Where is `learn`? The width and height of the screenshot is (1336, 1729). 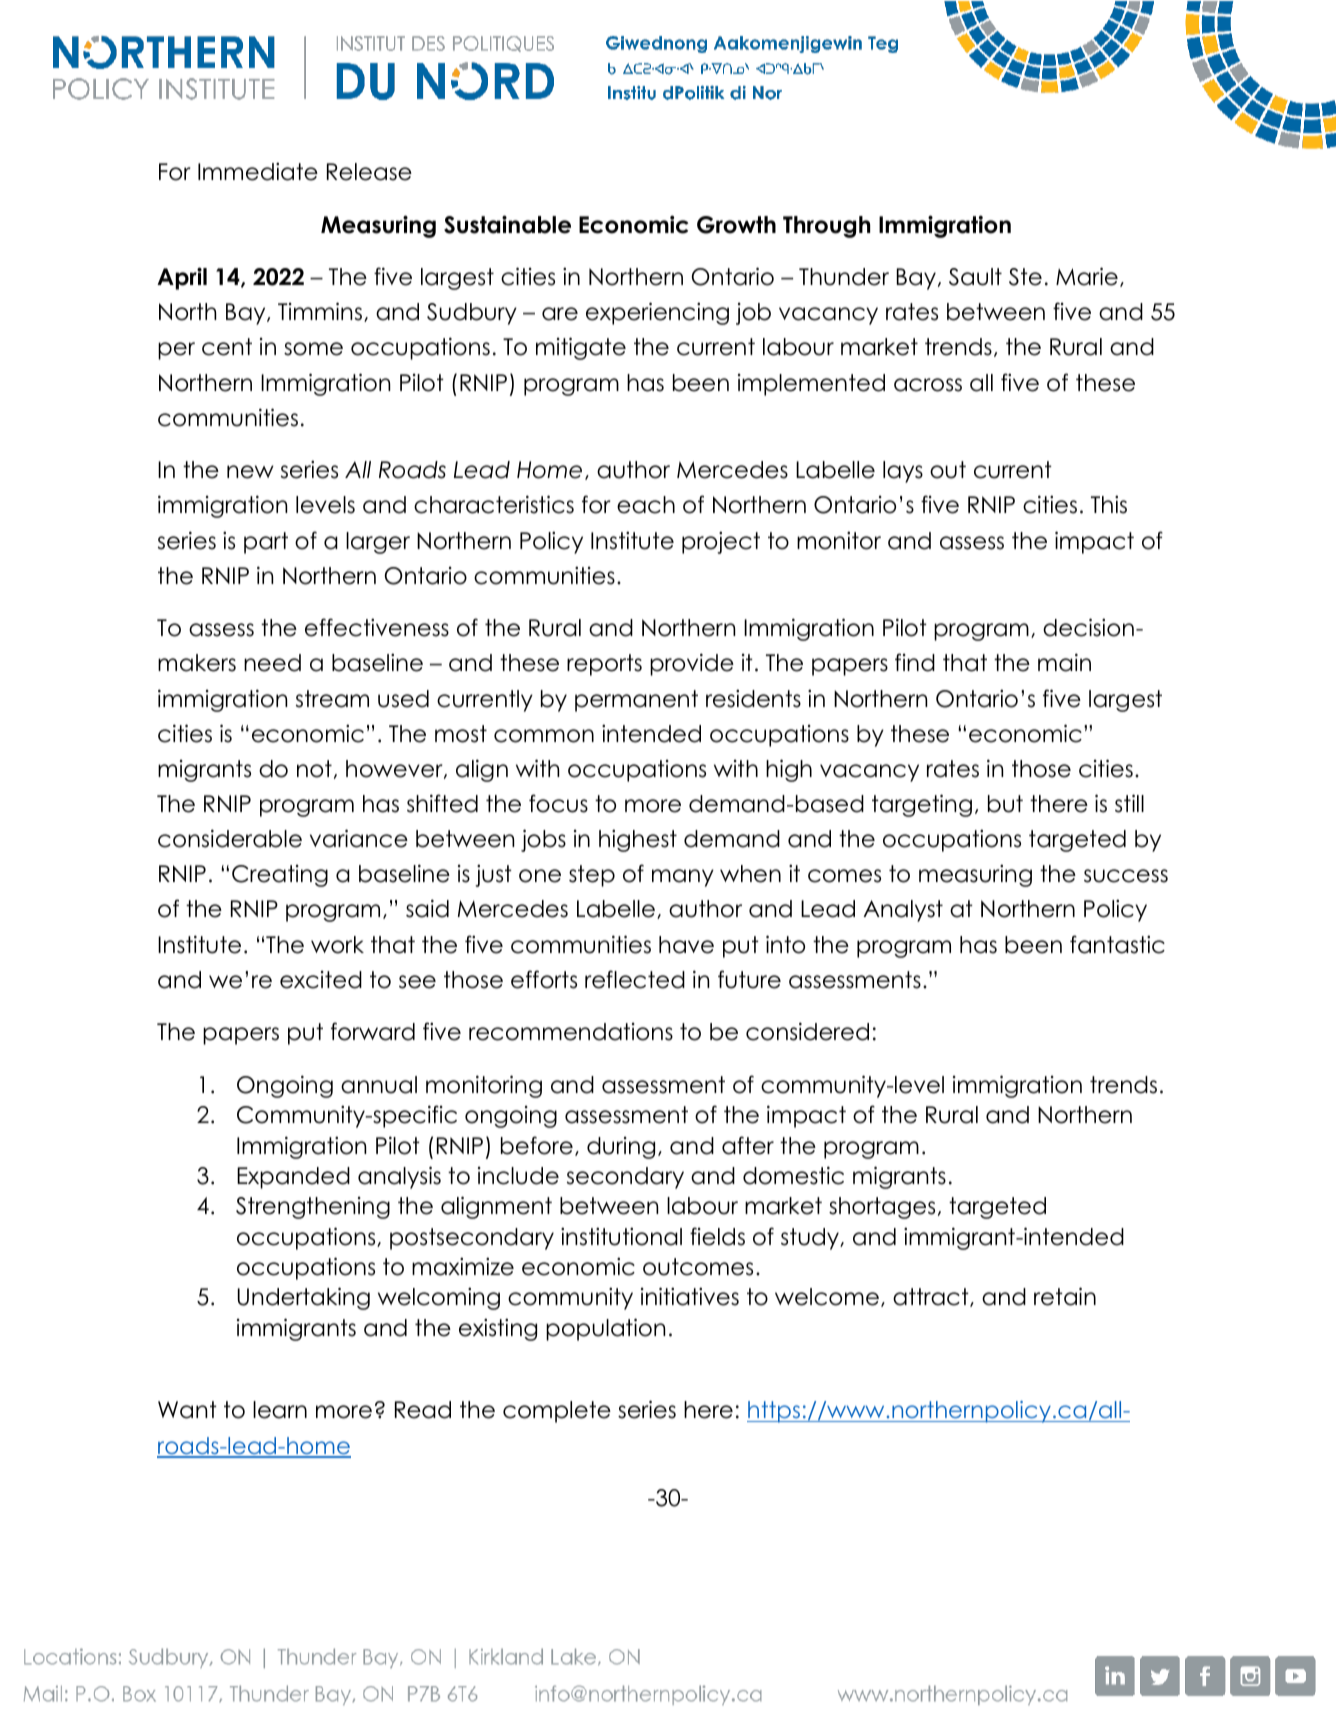
learn is located at coordinates (280, 1410).
